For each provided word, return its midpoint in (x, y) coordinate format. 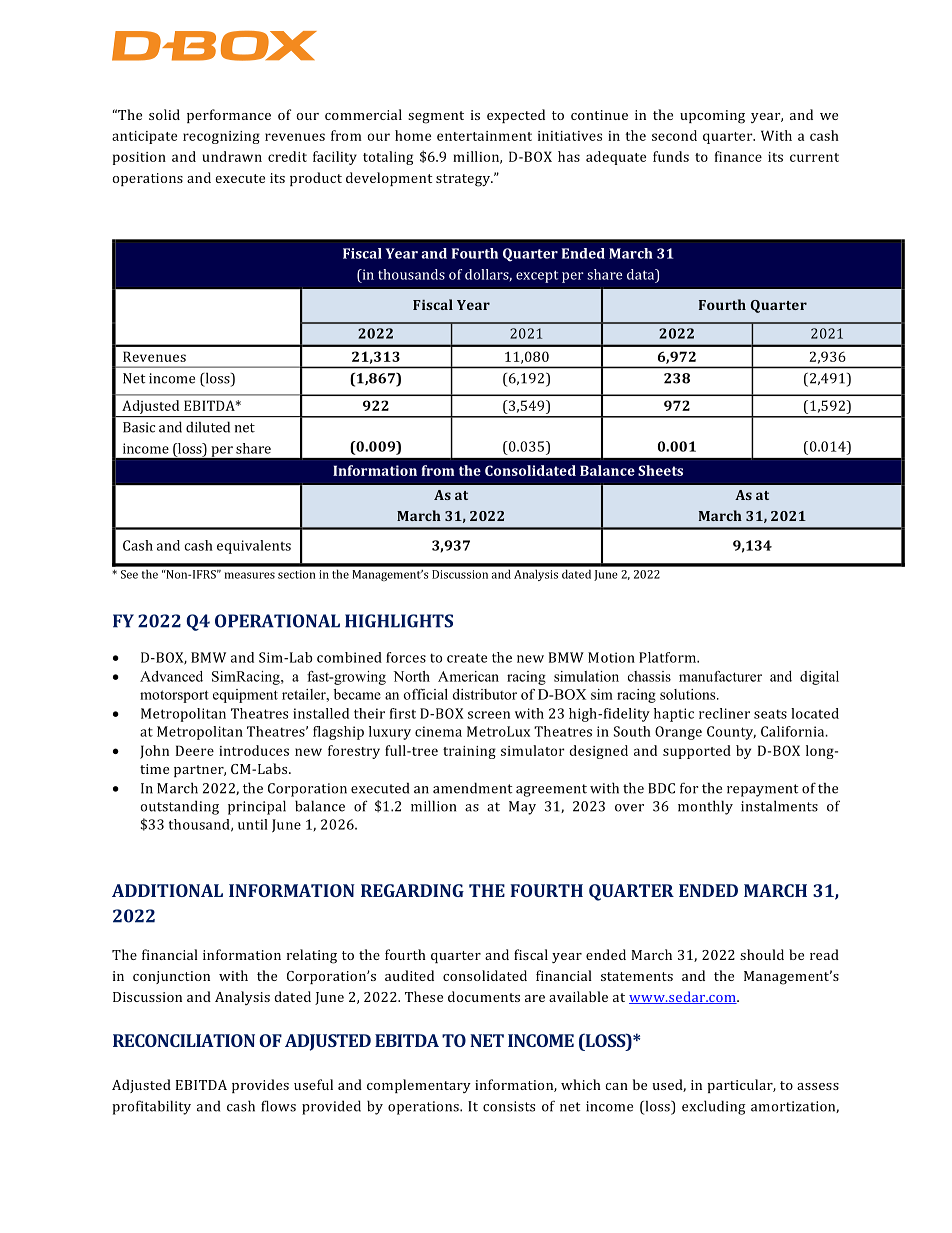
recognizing (221, 137)
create (467, 658)
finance (738, 156)
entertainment (484, 136)
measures (250, 575)
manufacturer (720, 676)
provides (260, 1086)
